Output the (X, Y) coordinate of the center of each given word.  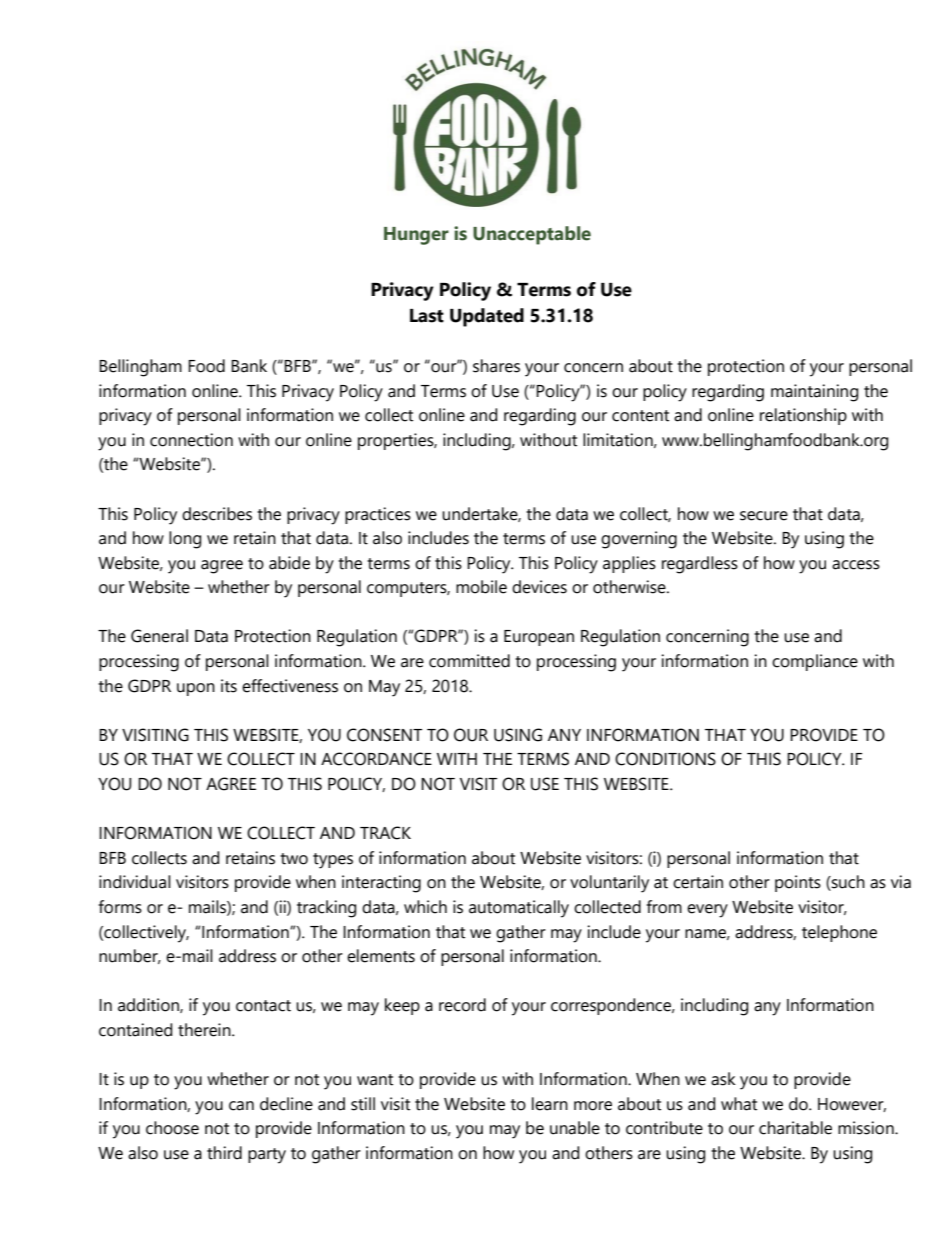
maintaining (814, 393)
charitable (795, 1128)
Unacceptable (532, 235)
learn (550, 1104)
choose (172, 1128)
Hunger (416, 236)
